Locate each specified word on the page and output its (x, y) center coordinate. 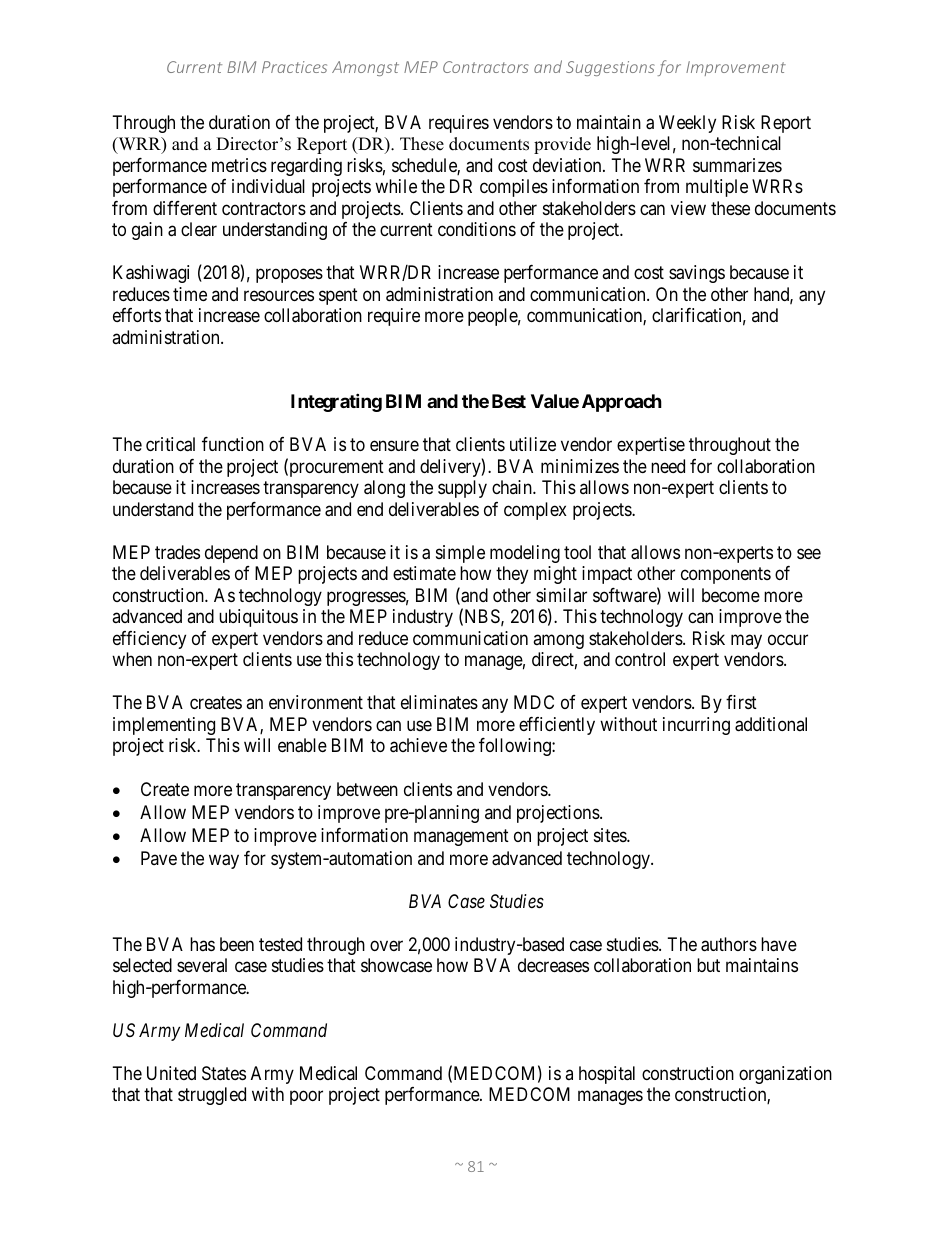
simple (460, 554)
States (224, 1073)
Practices (294, 67)
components (726, 575)
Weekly (687, 124)
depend (231, 554)
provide (562, 145)
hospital (607, 1075)
